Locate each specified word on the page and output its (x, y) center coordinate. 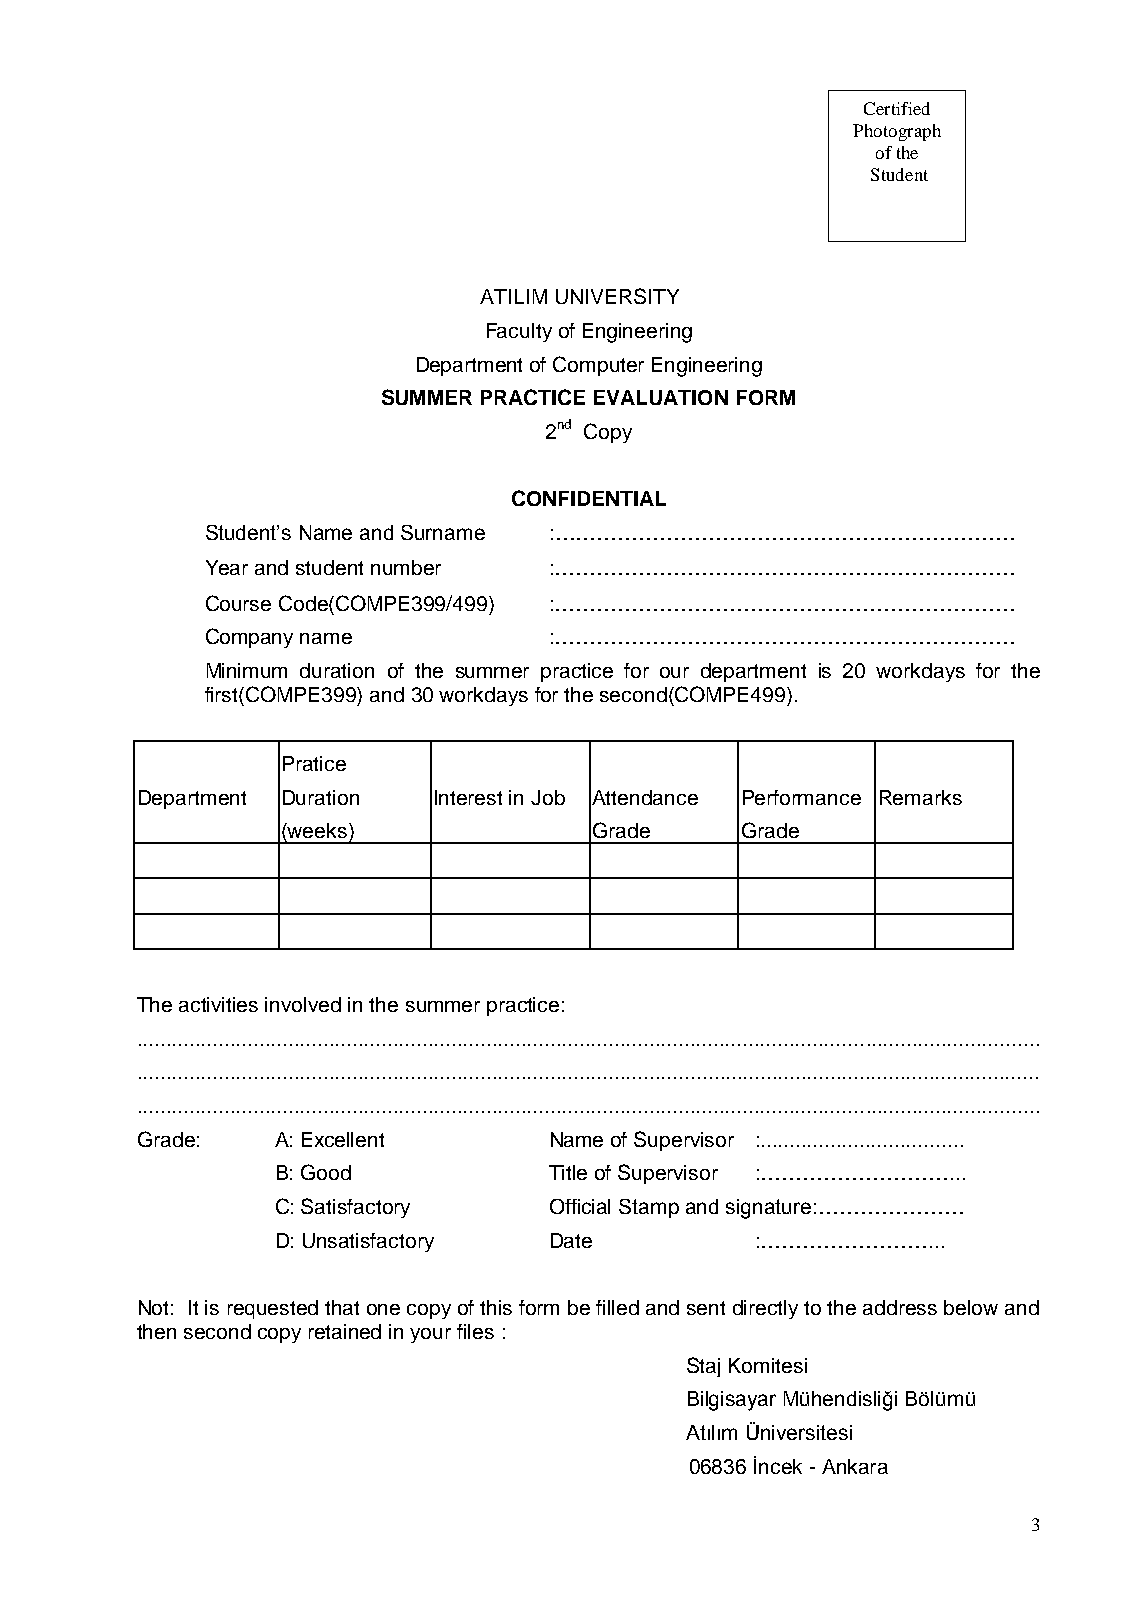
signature (768, 1209)
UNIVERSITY (617, 296)
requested (273, 1309)
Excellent (343, 1139)
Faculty (519, 332)
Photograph (897, 132)
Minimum (247, 670)
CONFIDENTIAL (589, 498)
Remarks (921, 797)
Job (548, 797)
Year (227, 567)
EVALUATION (661, 397)
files (475, 1331)
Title (568, 1172)
